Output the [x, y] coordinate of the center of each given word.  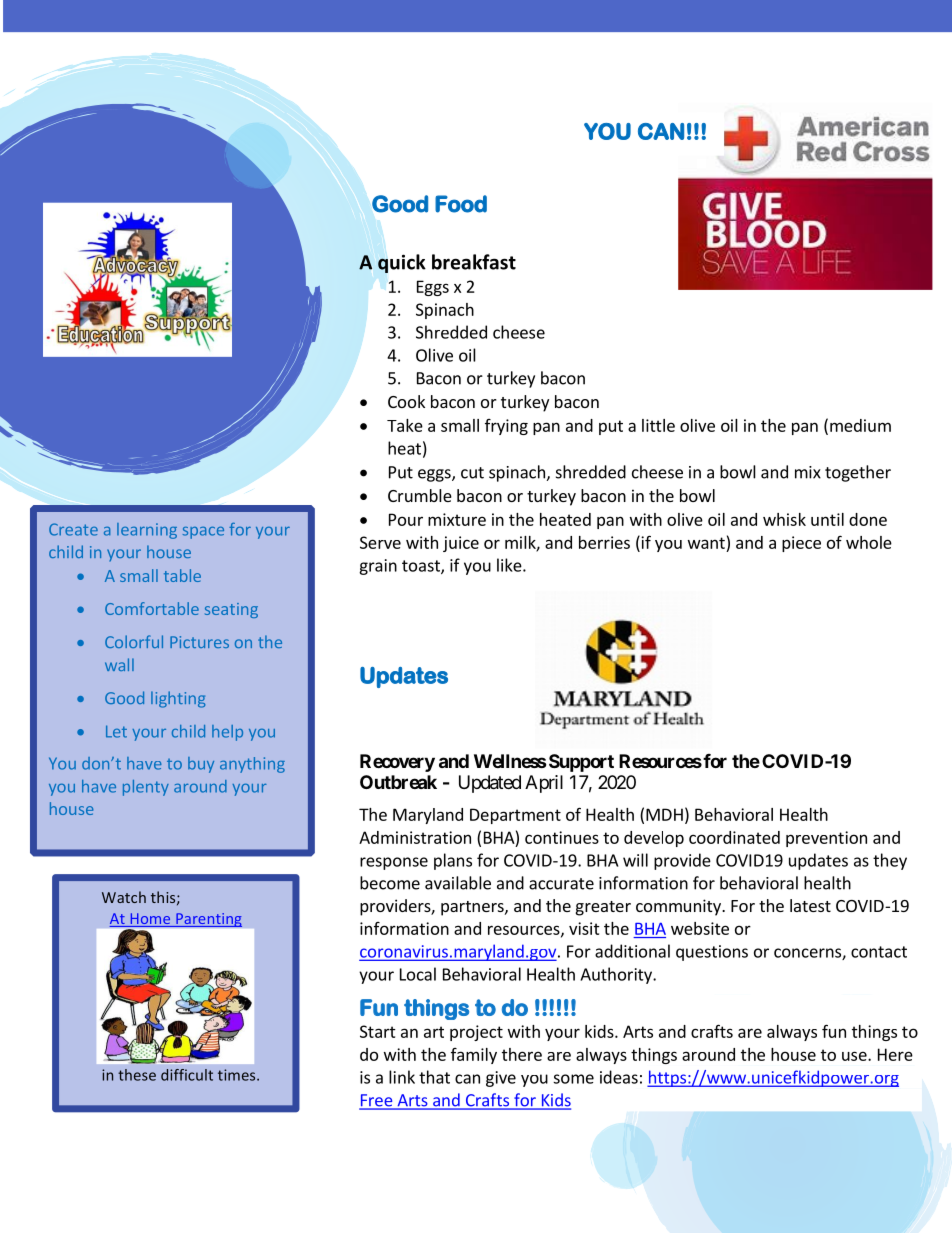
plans [453, 861]
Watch [124, 897]
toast [422, 567]
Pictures [199, 642]
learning [147, 531]
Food [461, 204]
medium [860, 425]
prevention [826, 839]
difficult [187, 1075]
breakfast [474, 262]
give [501, 1079]
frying [506, 427]
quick [402, 263]
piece [801, 544]
